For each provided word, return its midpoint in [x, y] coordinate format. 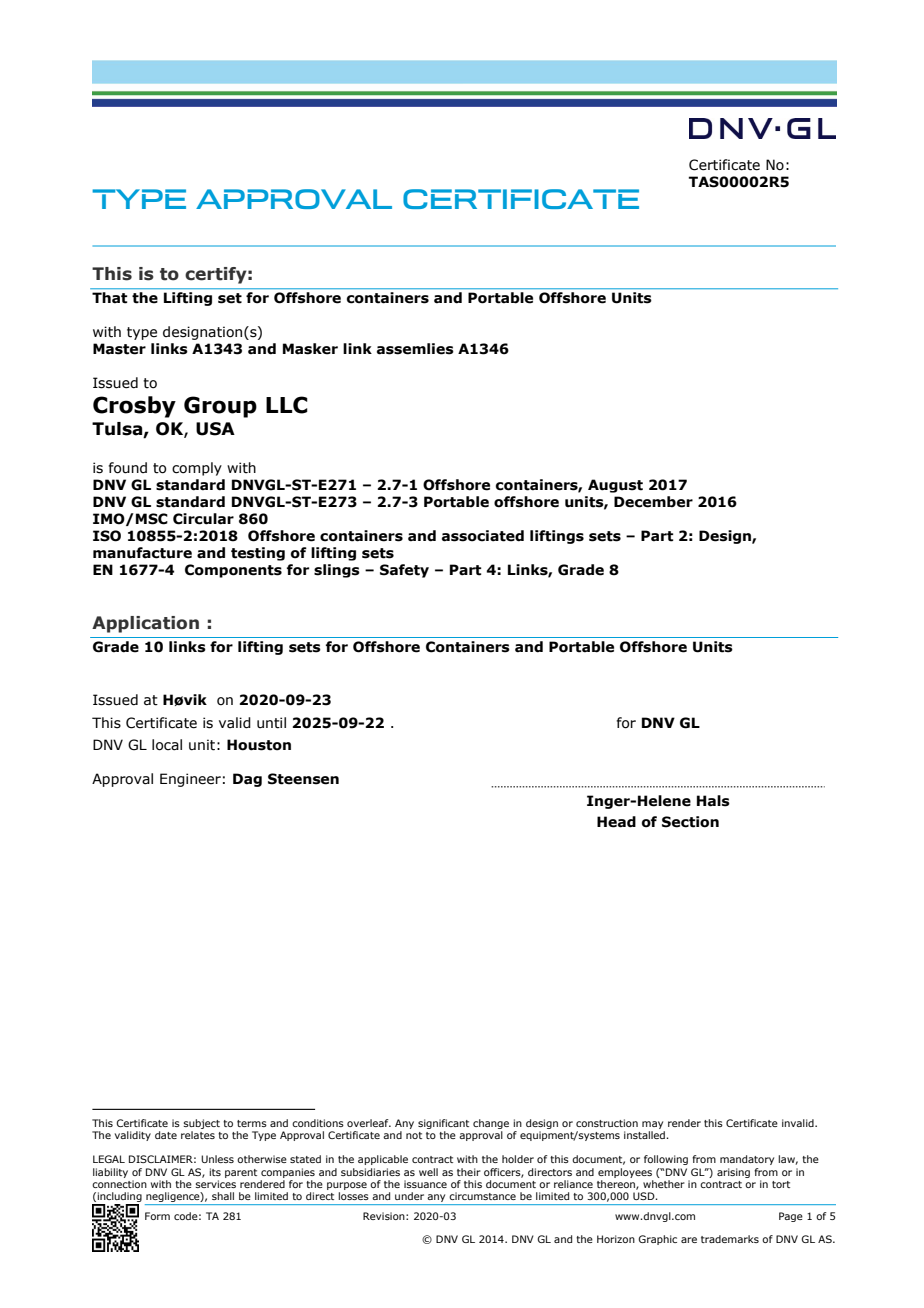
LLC [287, 405]
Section [690, 822]
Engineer [190, 780]
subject [202, 1124]
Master [119, 349]
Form [157, 1216]
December [653, 502]
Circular [203, 519]
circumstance [482, 1196]
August [615, 486]
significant [443, 1124]
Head [616, 822]
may [652, 1125]
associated [483, 536]
